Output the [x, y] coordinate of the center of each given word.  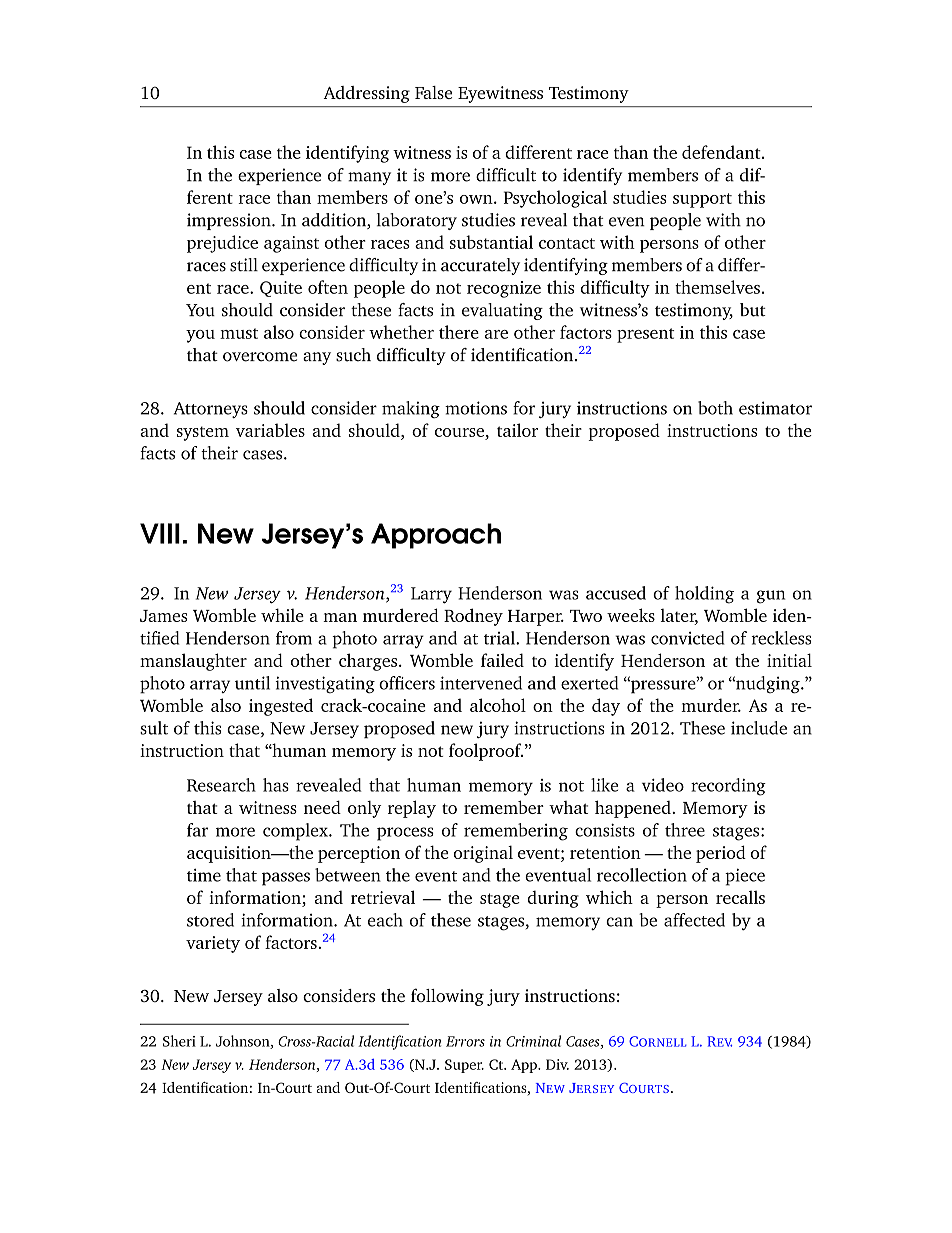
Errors [465, 1041]
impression [230, 221]
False [433, 92]
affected [694, 920]
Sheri [179, 1041]
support [702, 200]
